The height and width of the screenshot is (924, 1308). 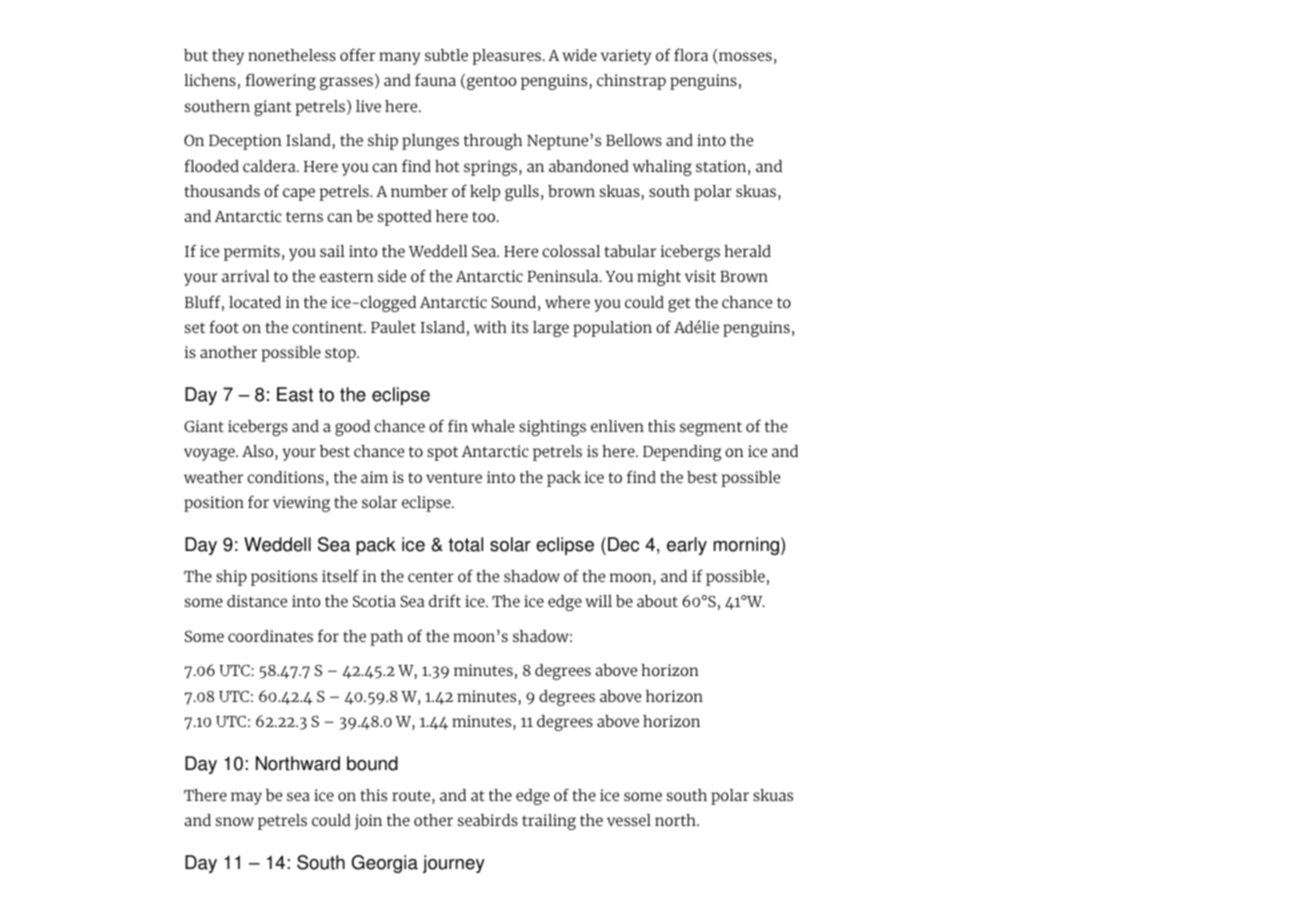 What do you see at coordinates (224, 326) in the screenshot?
I see `foot` at bounding box center [224, 326].
